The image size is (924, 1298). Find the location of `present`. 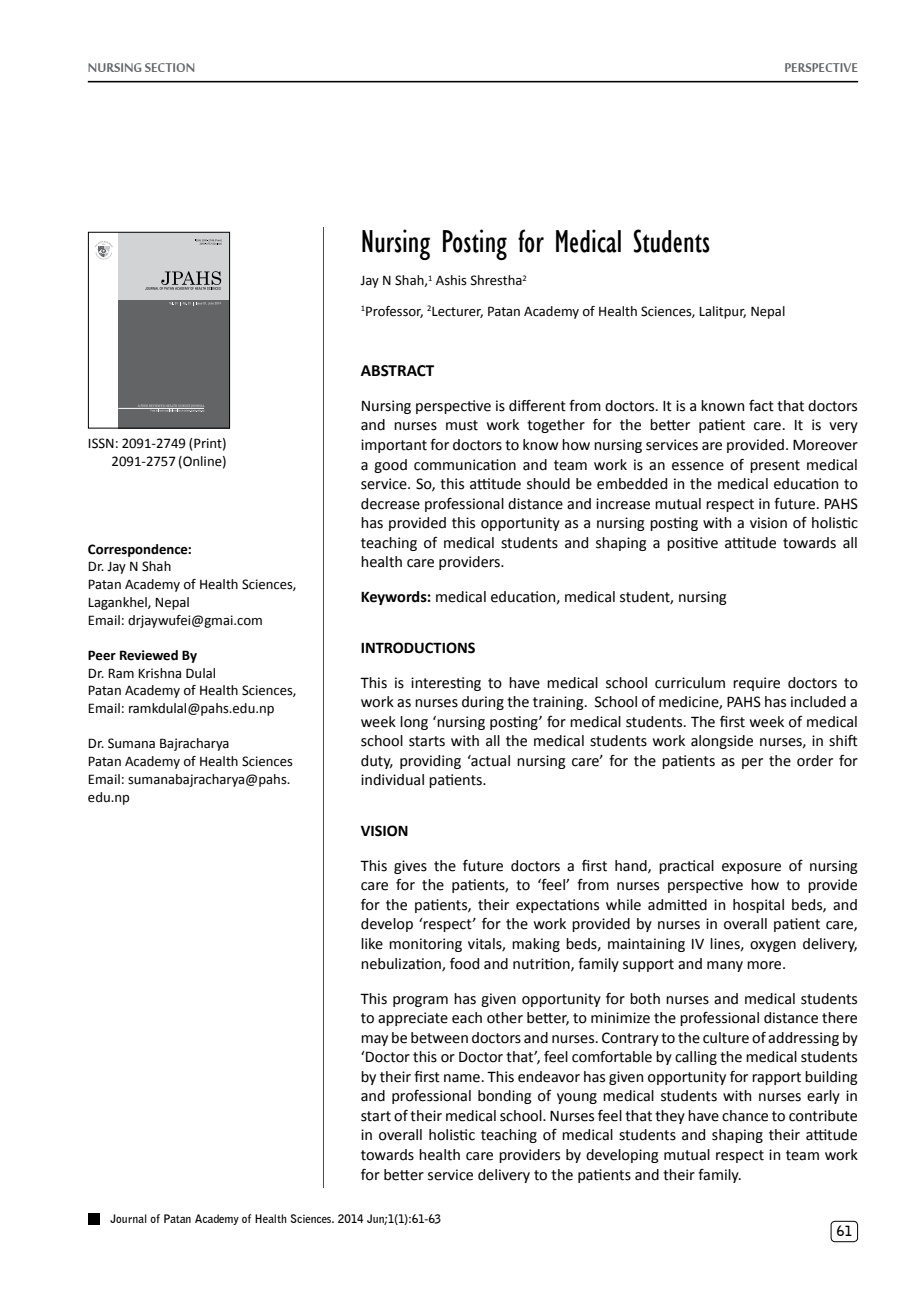

present is located at coordinates (775, 466).
